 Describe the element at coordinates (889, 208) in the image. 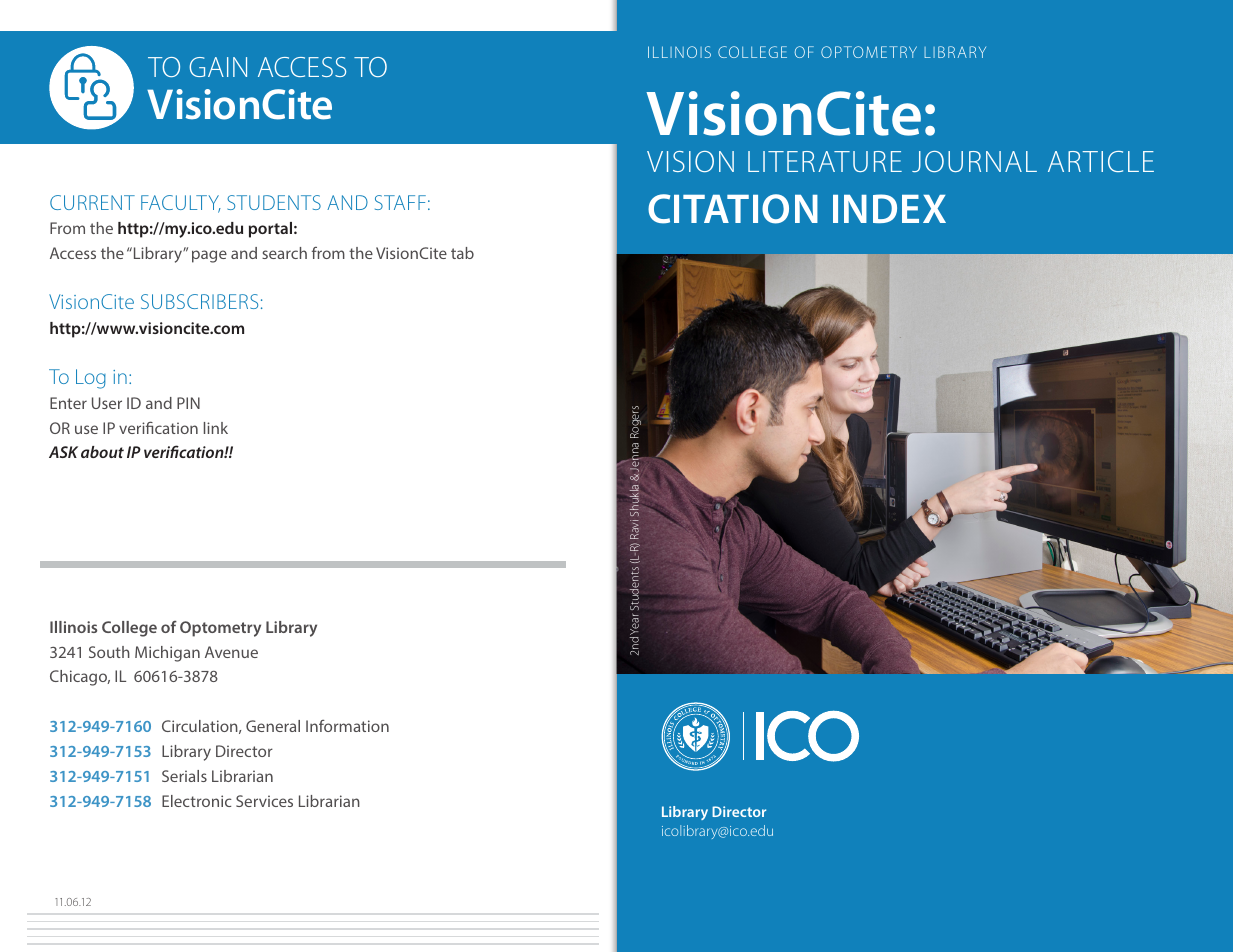

I see `INDEX` at that location.
